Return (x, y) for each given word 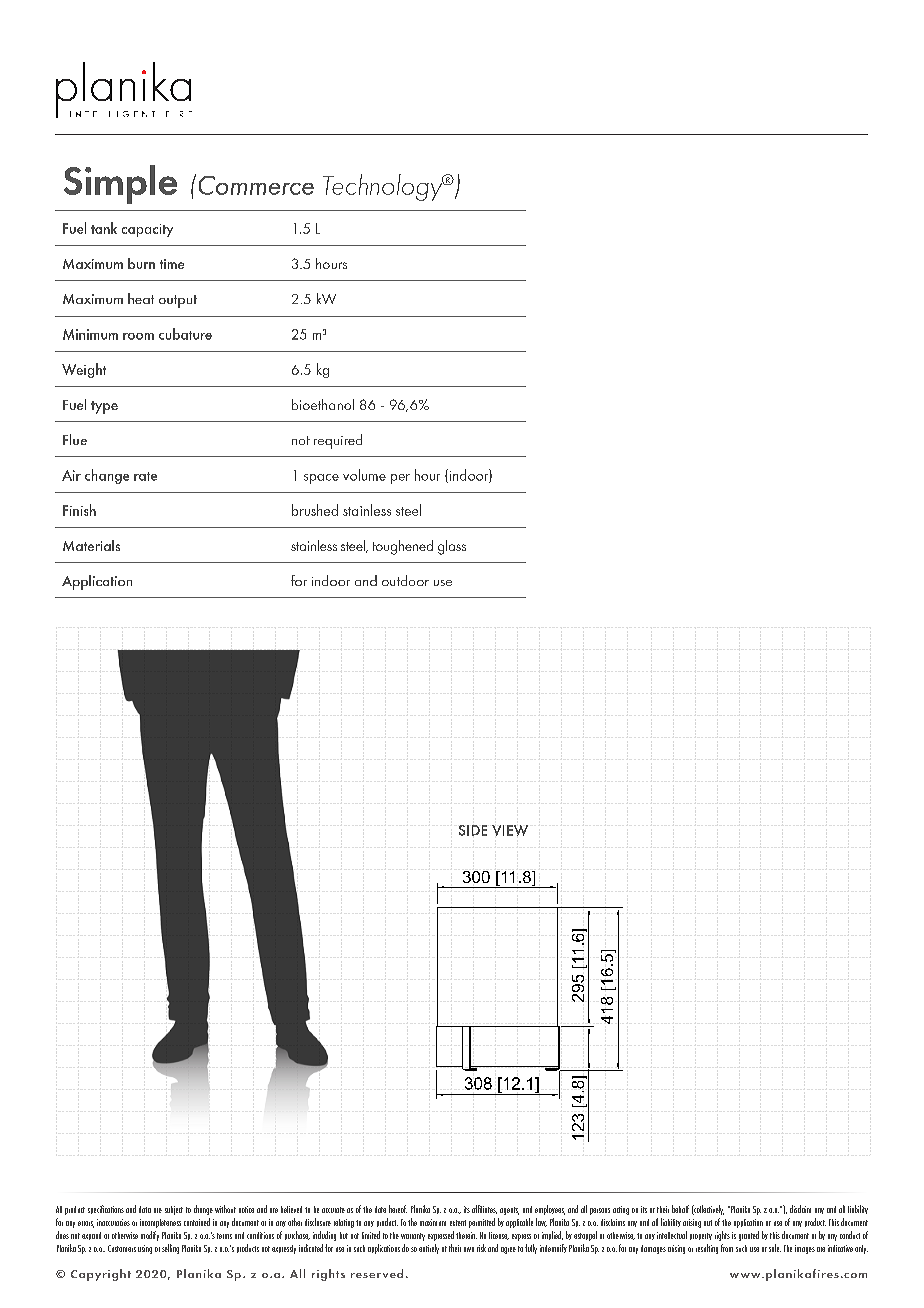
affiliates (484, 1209)
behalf (680, 1209)
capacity (147, 230)
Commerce (256, 185)
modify (150, 1236)
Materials (91, 545)
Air (71, 475)
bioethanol (323, 404)
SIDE (473, 830)
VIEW (510, 830)
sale (775, 1248)
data (145, 1209)
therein (466, 1235)
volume (364, 475)
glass (452, 547)
